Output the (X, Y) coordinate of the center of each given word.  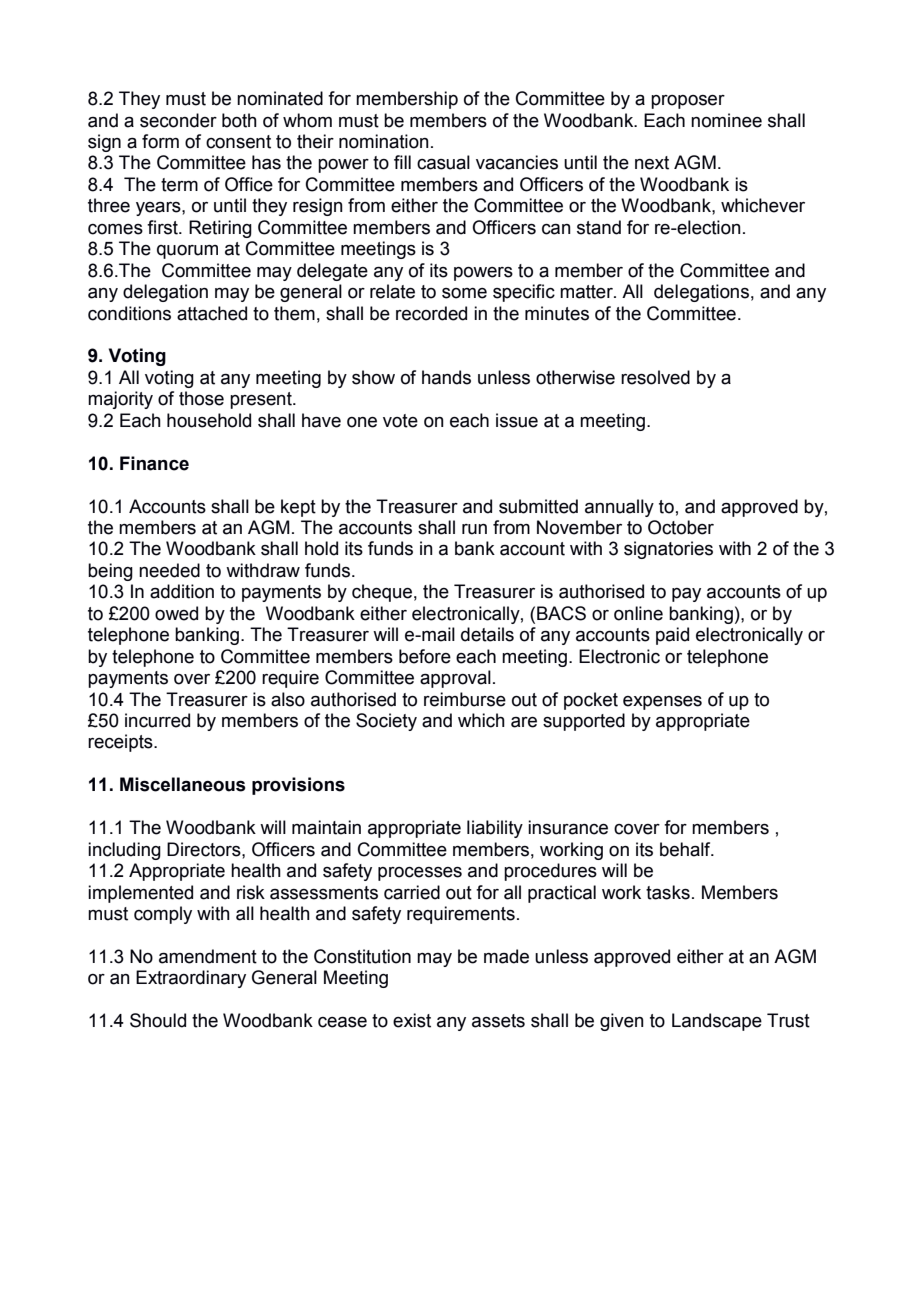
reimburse (465, 699)
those (201, 398)
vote (400, 421)
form (160, 141)
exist (412, 1020)
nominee (726, 120)
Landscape (717, 1022)
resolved (655, 377)
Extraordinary (191, 979)
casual (443, 162)
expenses (662, 703)
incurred (157, 720)
